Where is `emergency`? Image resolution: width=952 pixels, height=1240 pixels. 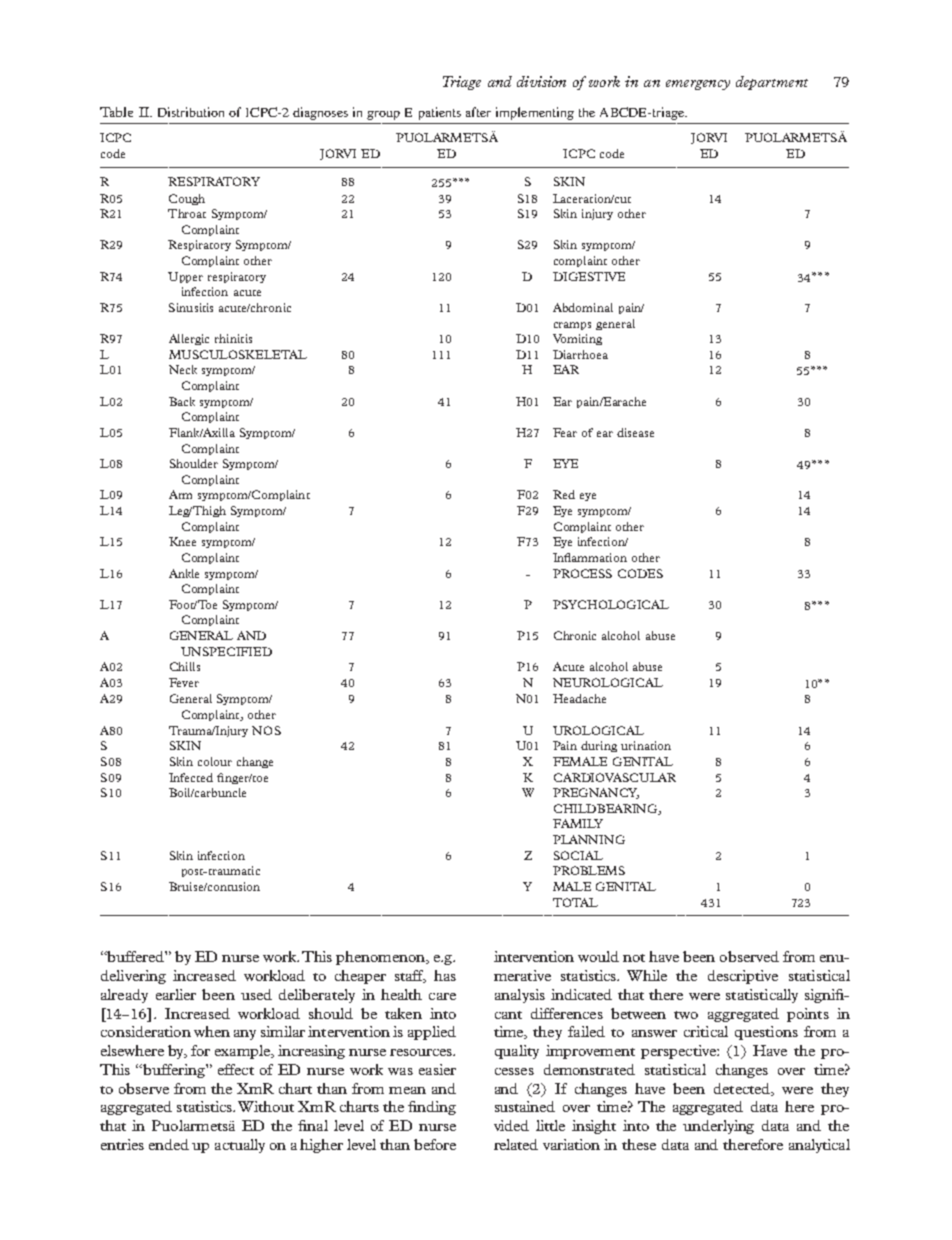 emergency is located at coordinates (698, 85).
